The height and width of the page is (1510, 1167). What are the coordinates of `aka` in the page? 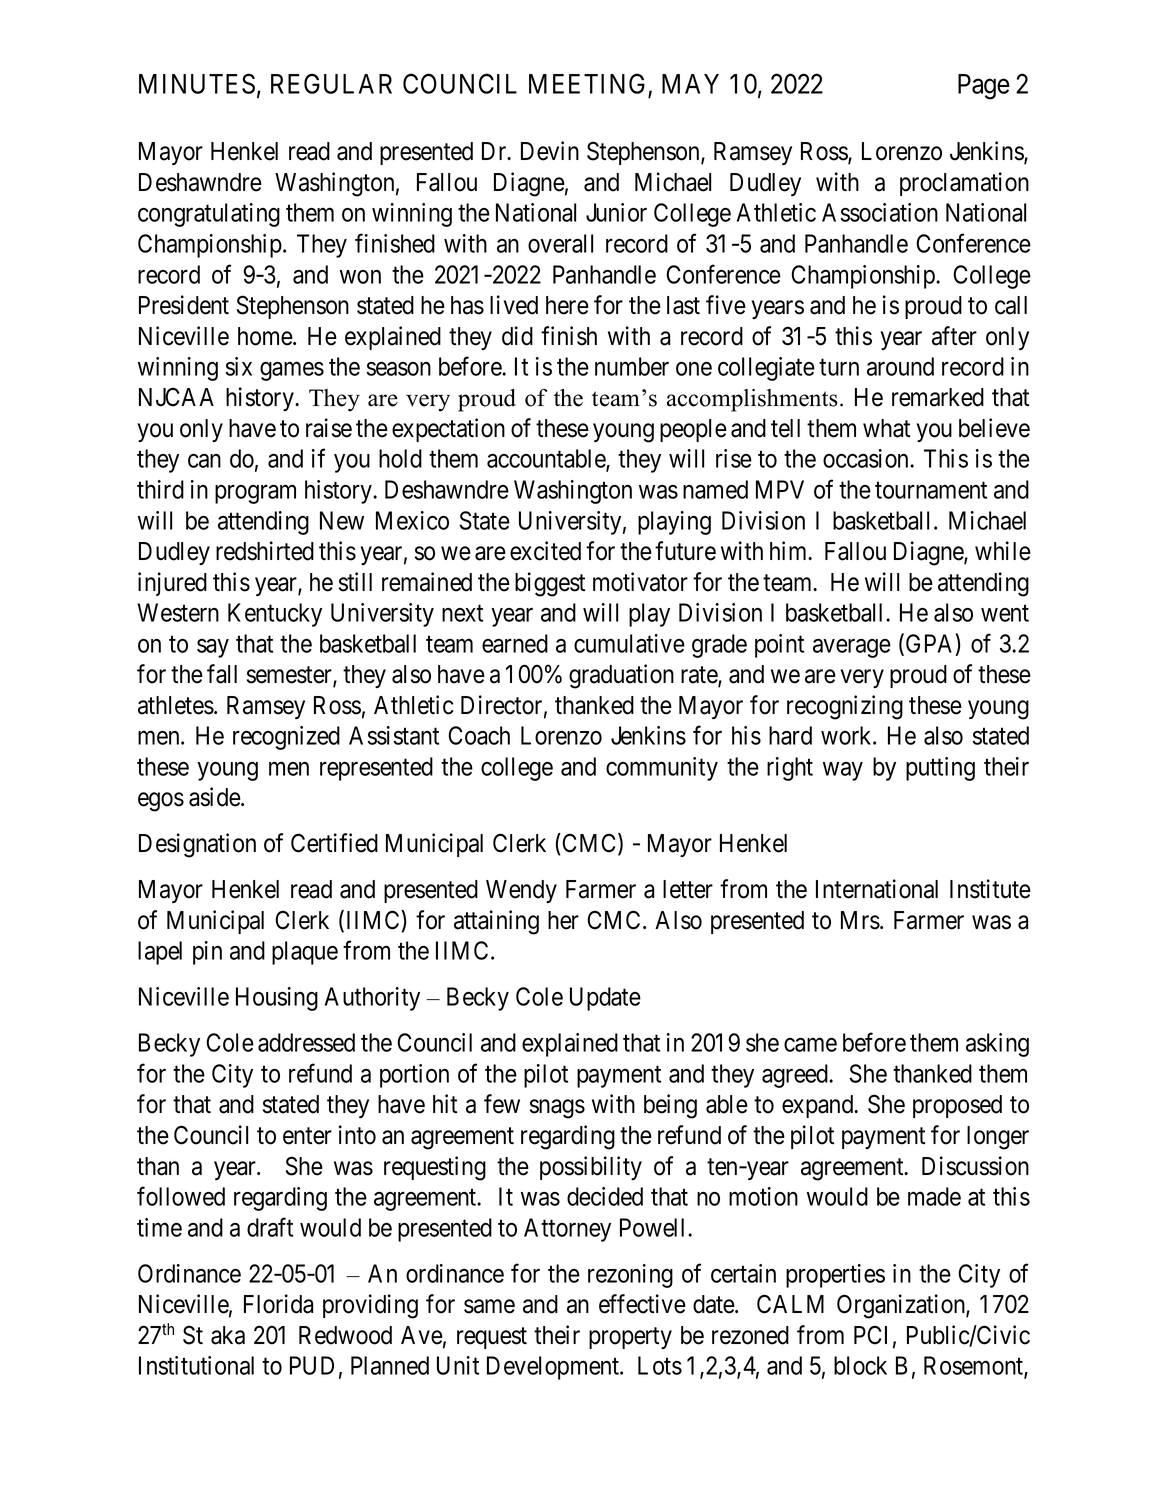 It's located at (228, 1335).
